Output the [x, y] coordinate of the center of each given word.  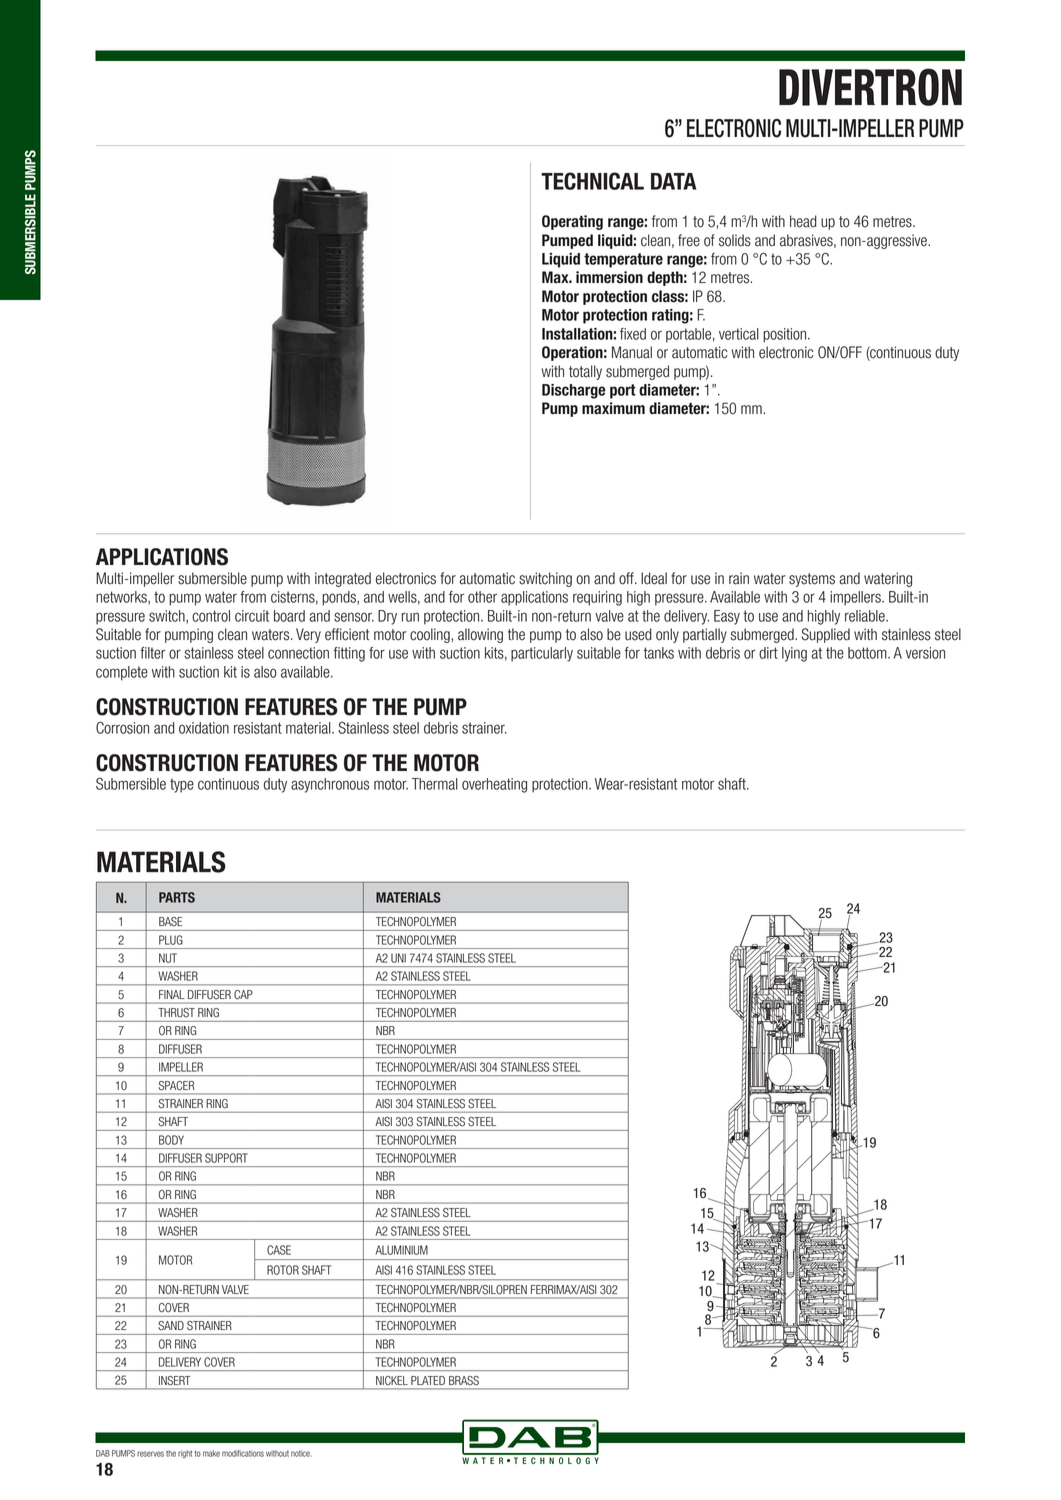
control [211, 616]
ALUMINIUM [401, 1250]
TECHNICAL [592, 181]
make [211, 1453]
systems [812, 580]
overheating [494, 785]
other [482, 597]
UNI [398, 958]
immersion [609, 277]
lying [794, 654]
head [803, 221]
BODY [171, 1140]
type [182, 785]
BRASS [464, 1380]
